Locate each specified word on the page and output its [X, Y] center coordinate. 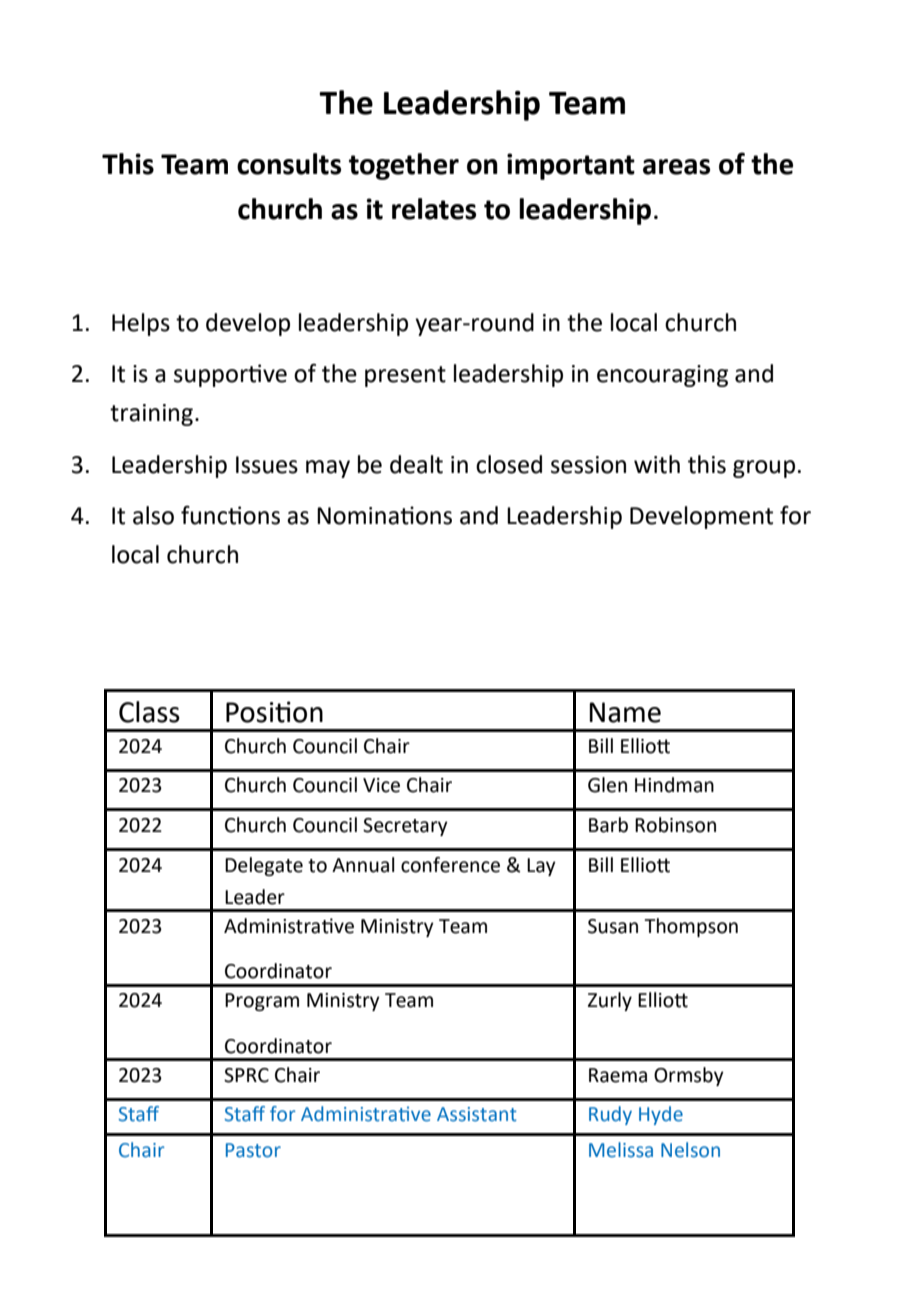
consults [289, 164]
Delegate [264, 866]
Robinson [675, 825]
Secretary [405, 827]
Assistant [477, 1114]
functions [230, 515]
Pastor [253, 1150]
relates [434, 209]
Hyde [661, 1115]
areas [676, 167]
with [657, 464]
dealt [416, 464]
